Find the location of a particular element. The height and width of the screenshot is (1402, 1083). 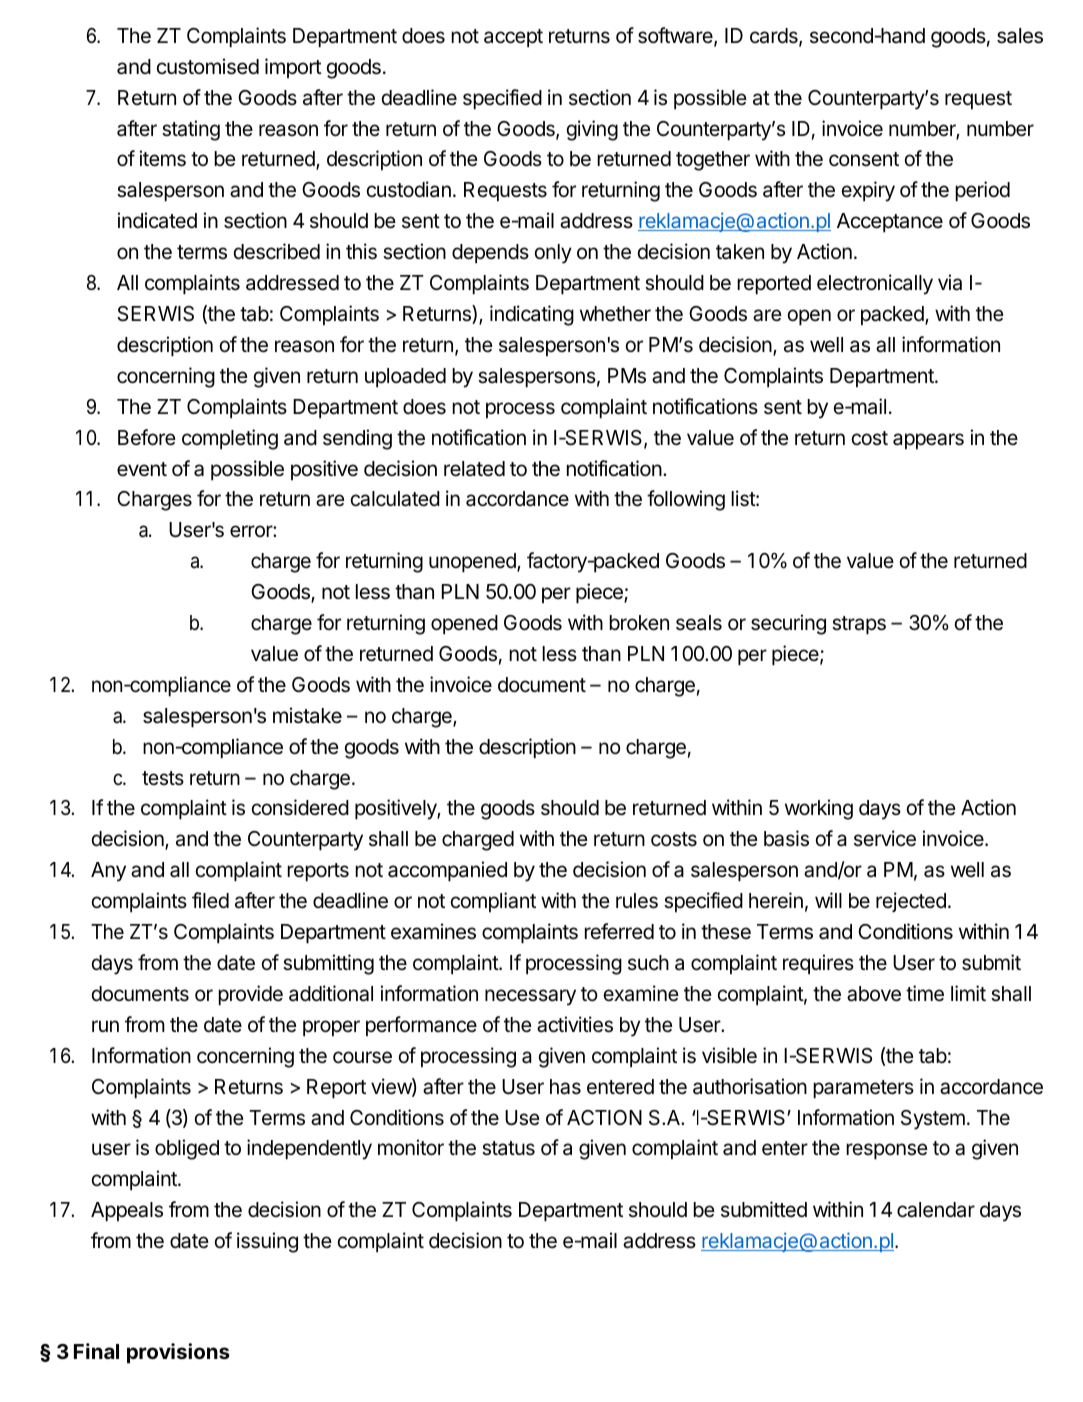

service is located at coordinates (885, 838).
